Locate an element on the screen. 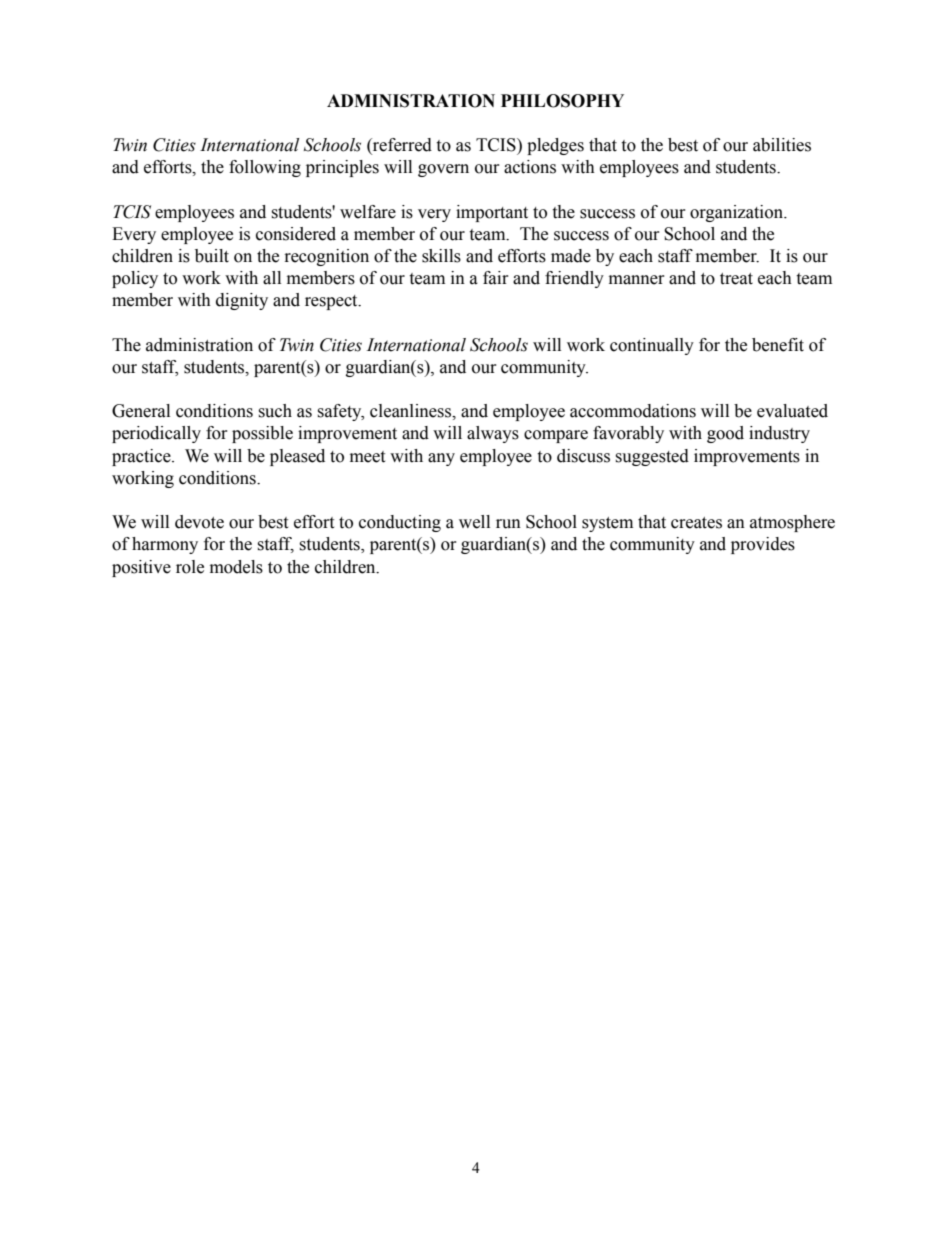 This screenshot has height=1233, width=952. following is located at coordinates (265, 168).
